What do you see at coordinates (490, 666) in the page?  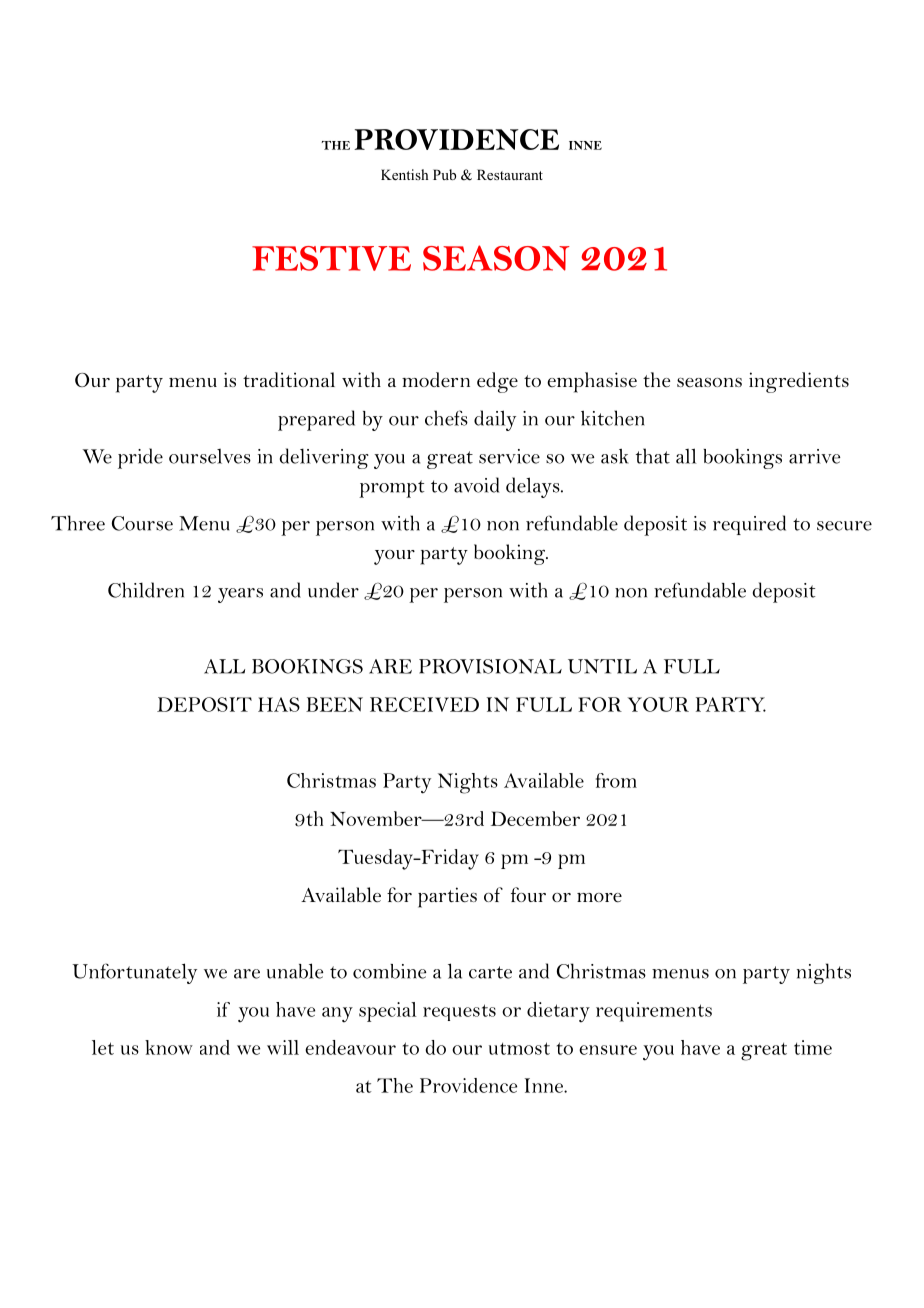 I see `PROVISIONAL` at bounding box center [490, 666].
